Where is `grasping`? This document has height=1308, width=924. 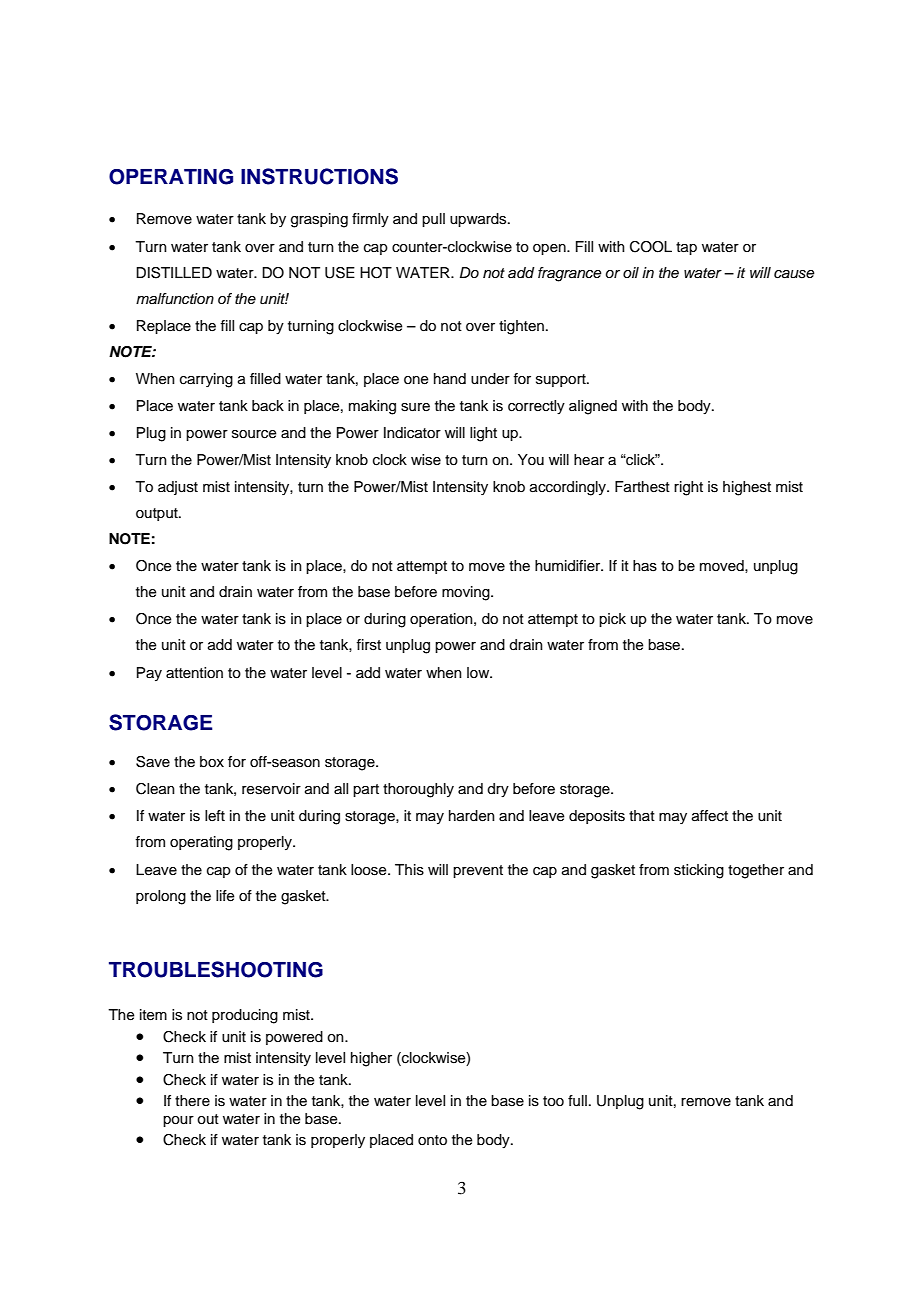 grasping is located at coordinates (319, 220).
